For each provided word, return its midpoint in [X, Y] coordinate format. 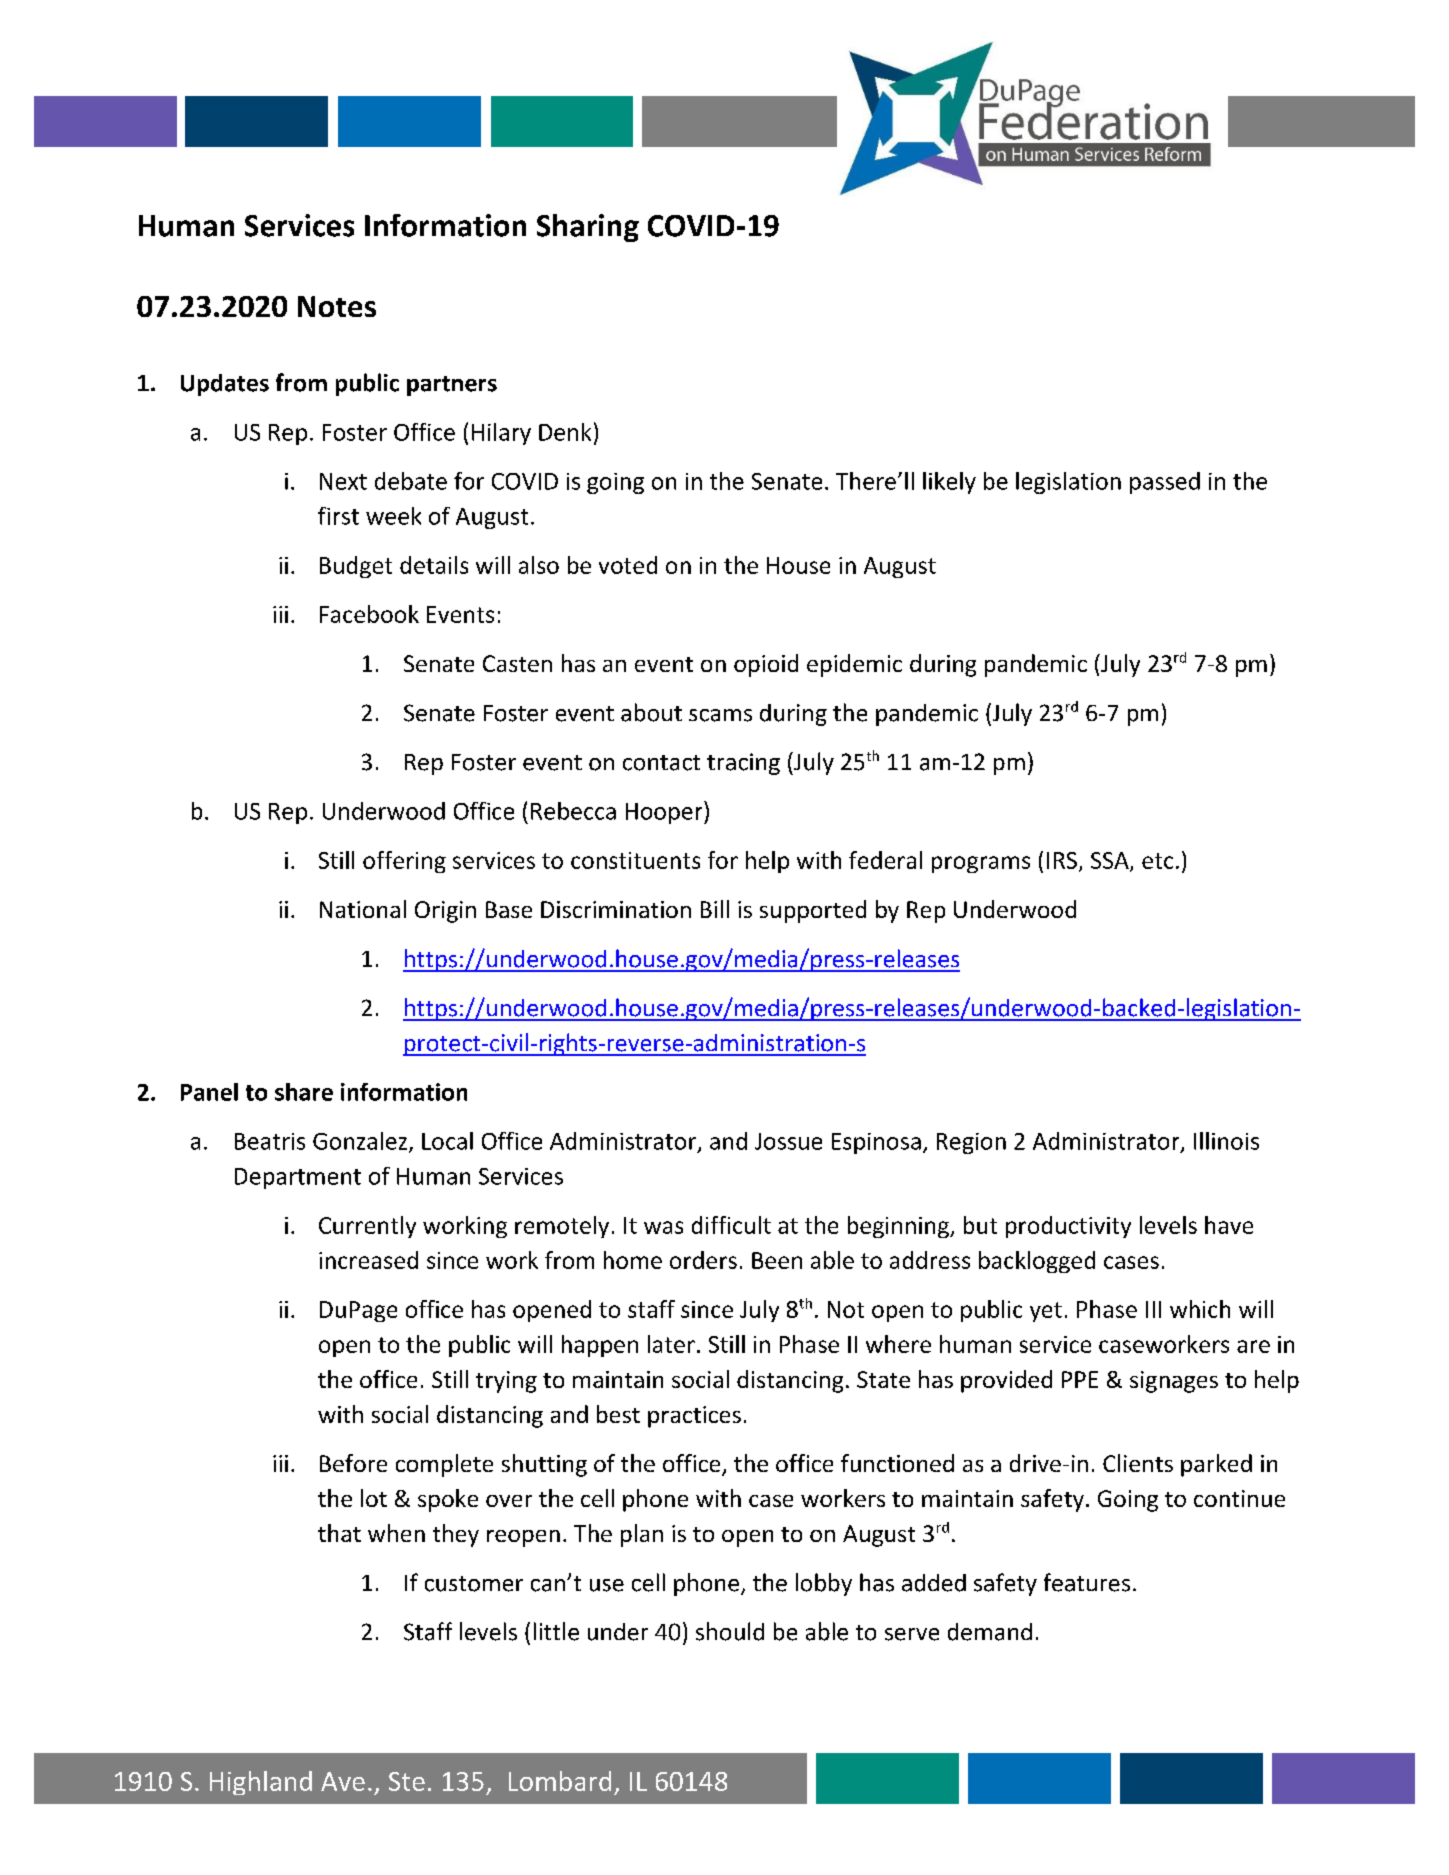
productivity [1068, 1227]
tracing [743, 764]
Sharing [588, 228]
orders [703, 1260]
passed [1165, 483]
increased [368, 1260]
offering [404, 862]
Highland [261, 1783]
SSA [1111, 862]
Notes [337, 306]
